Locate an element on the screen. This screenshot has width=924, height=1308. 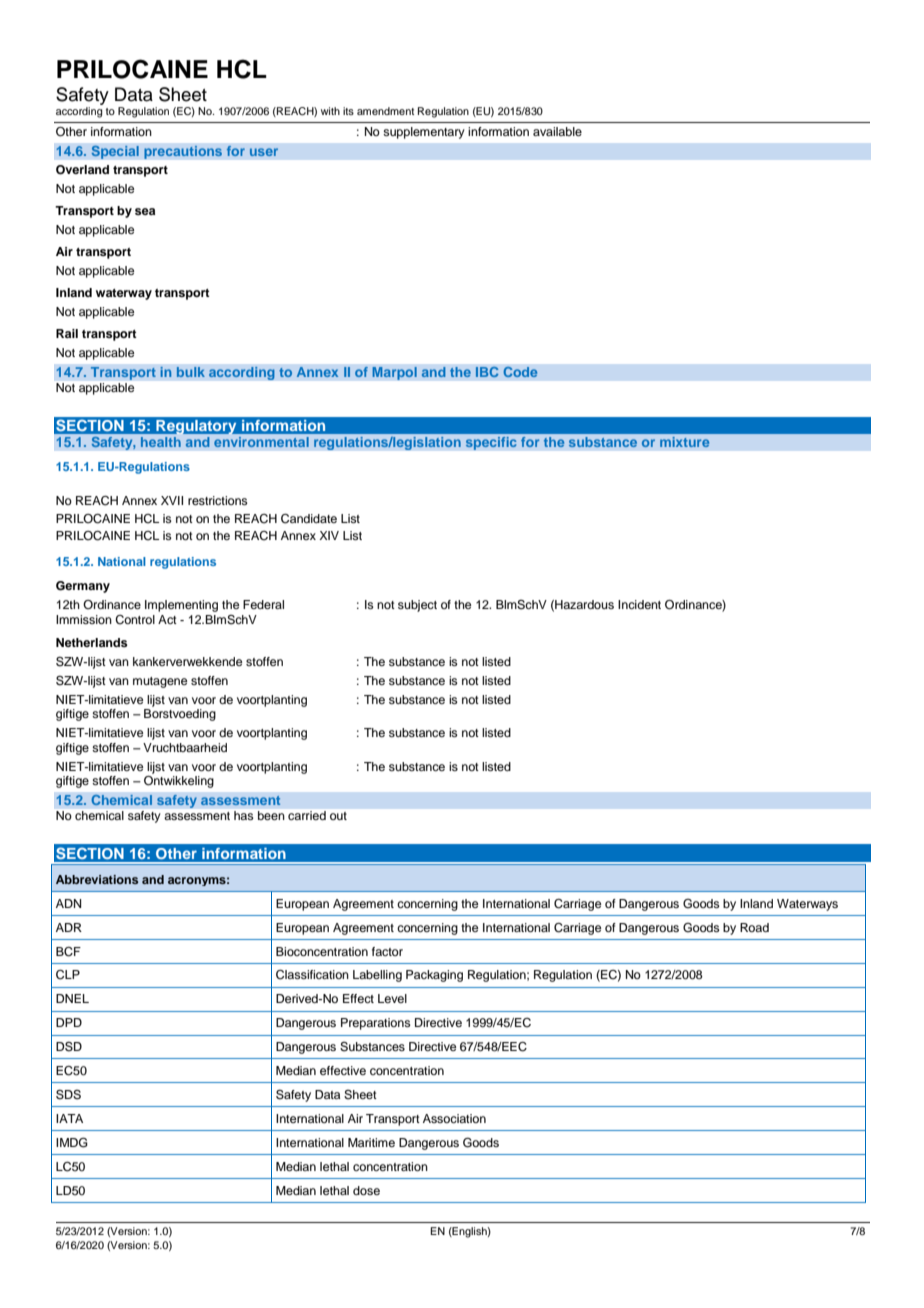
available is located at coordinates (557, 131).
